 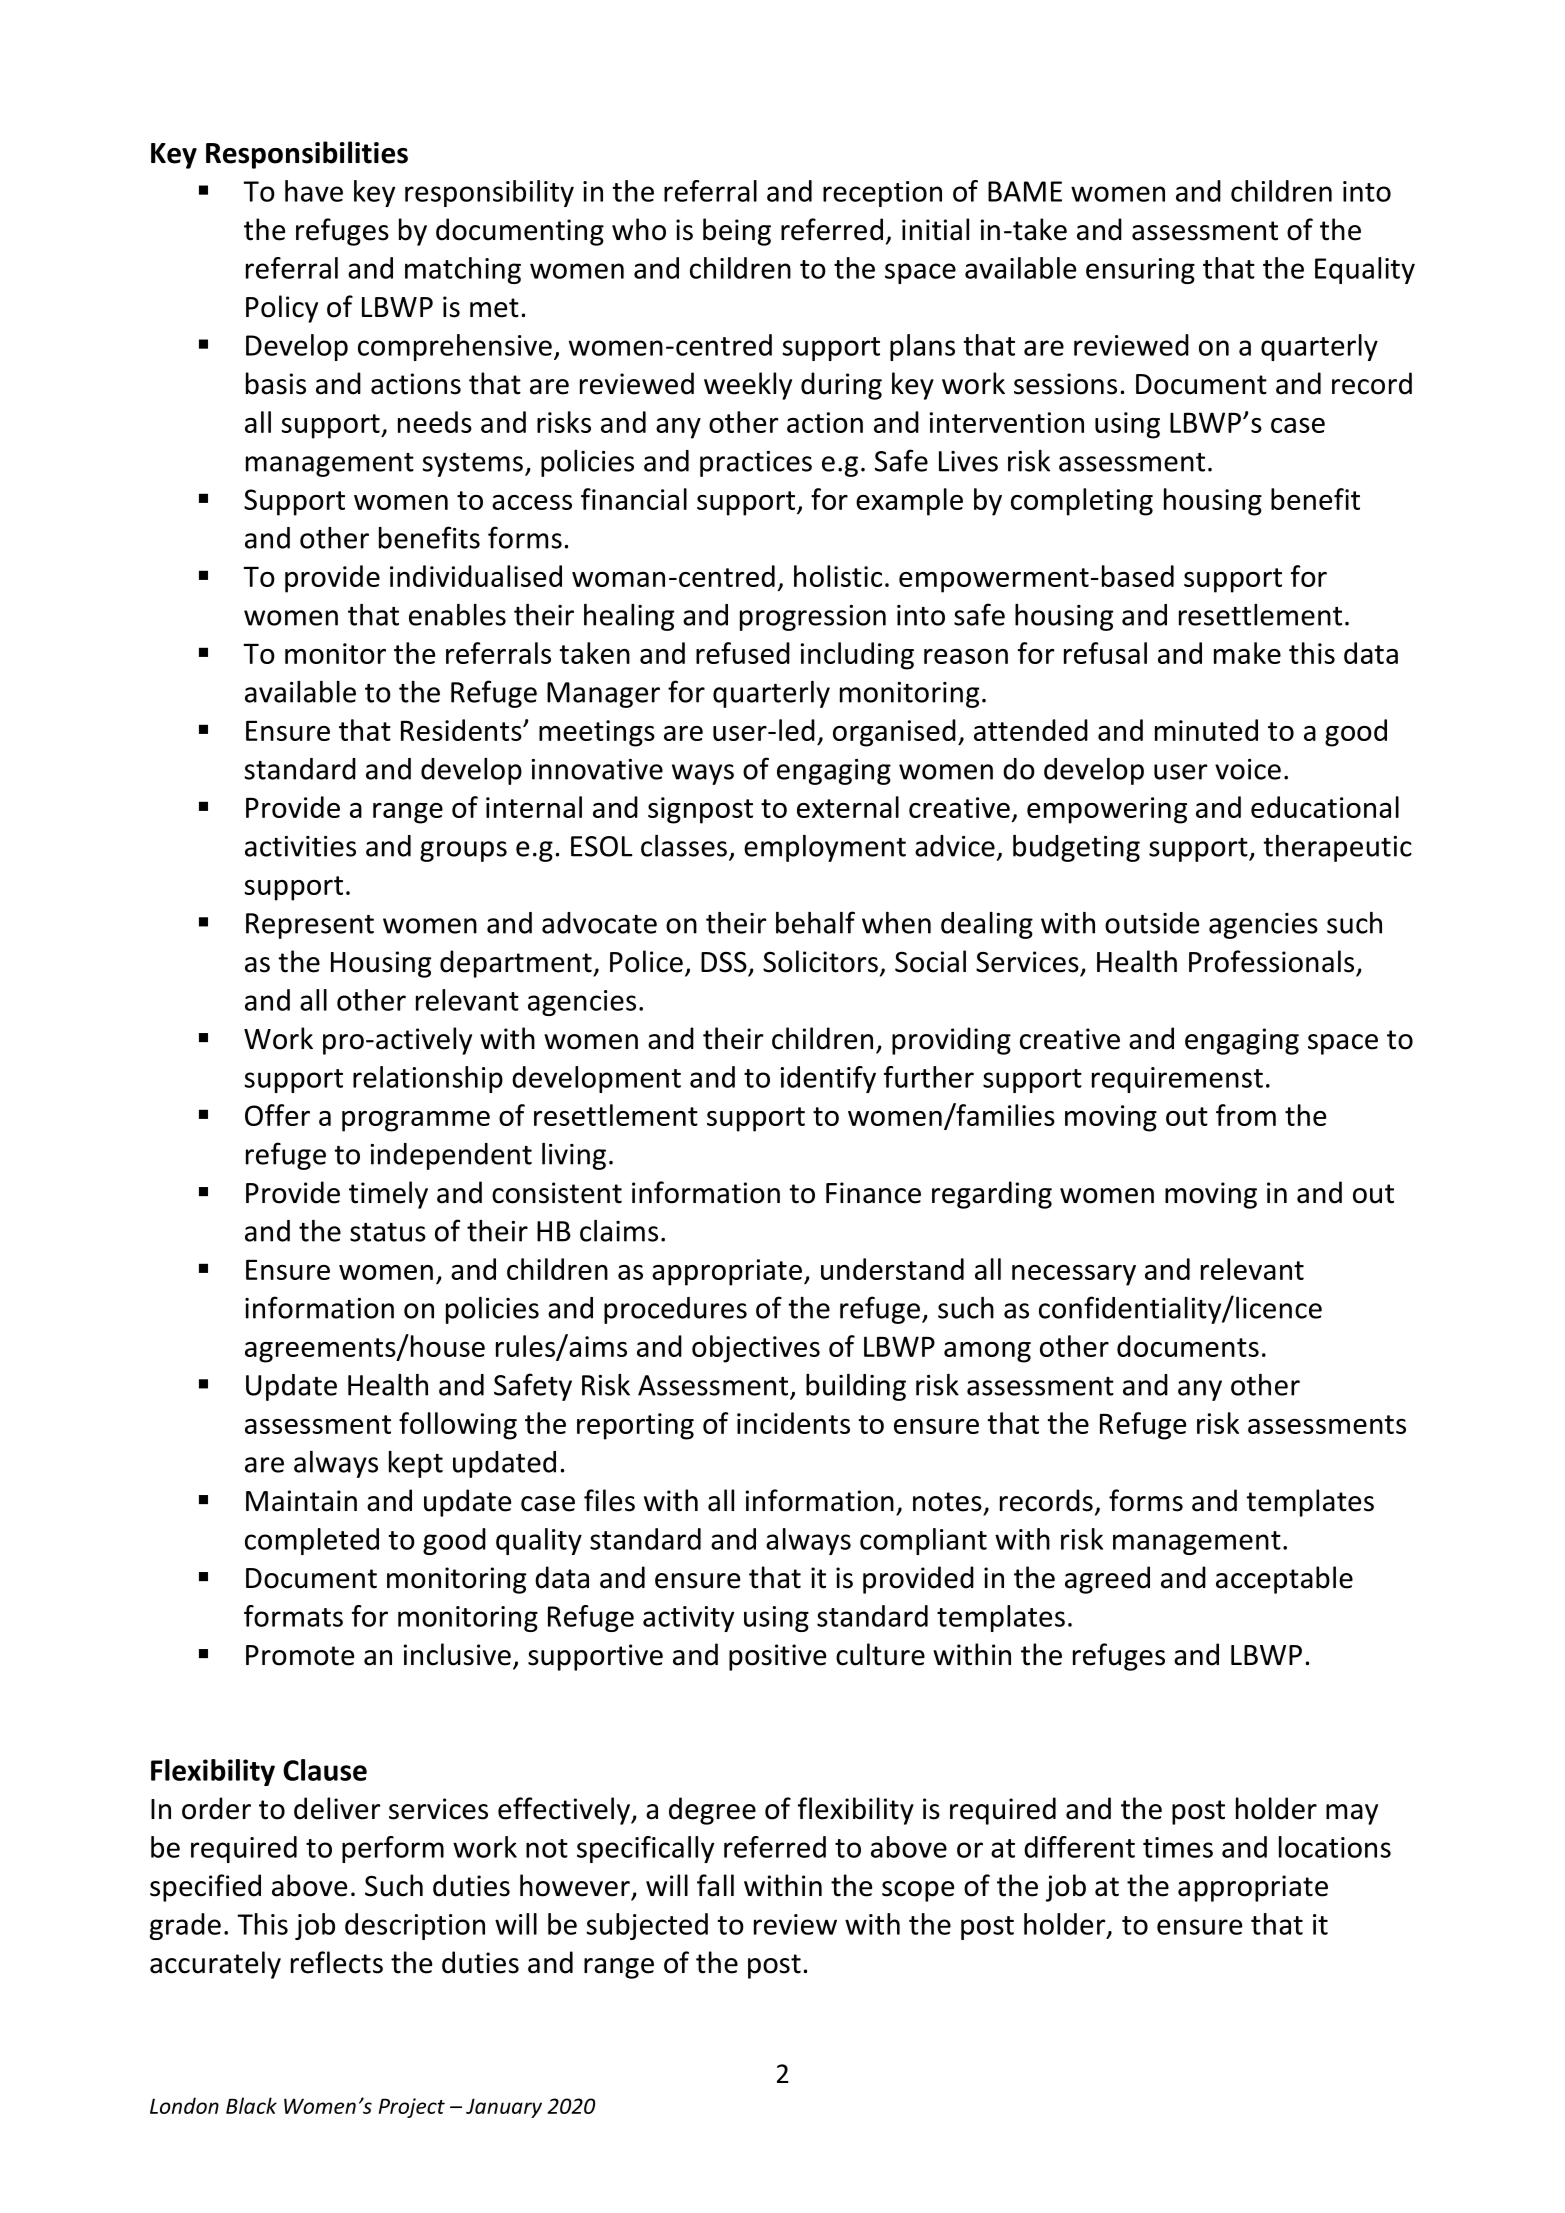 I want to click on positive, so click(x=777, y=1657).
